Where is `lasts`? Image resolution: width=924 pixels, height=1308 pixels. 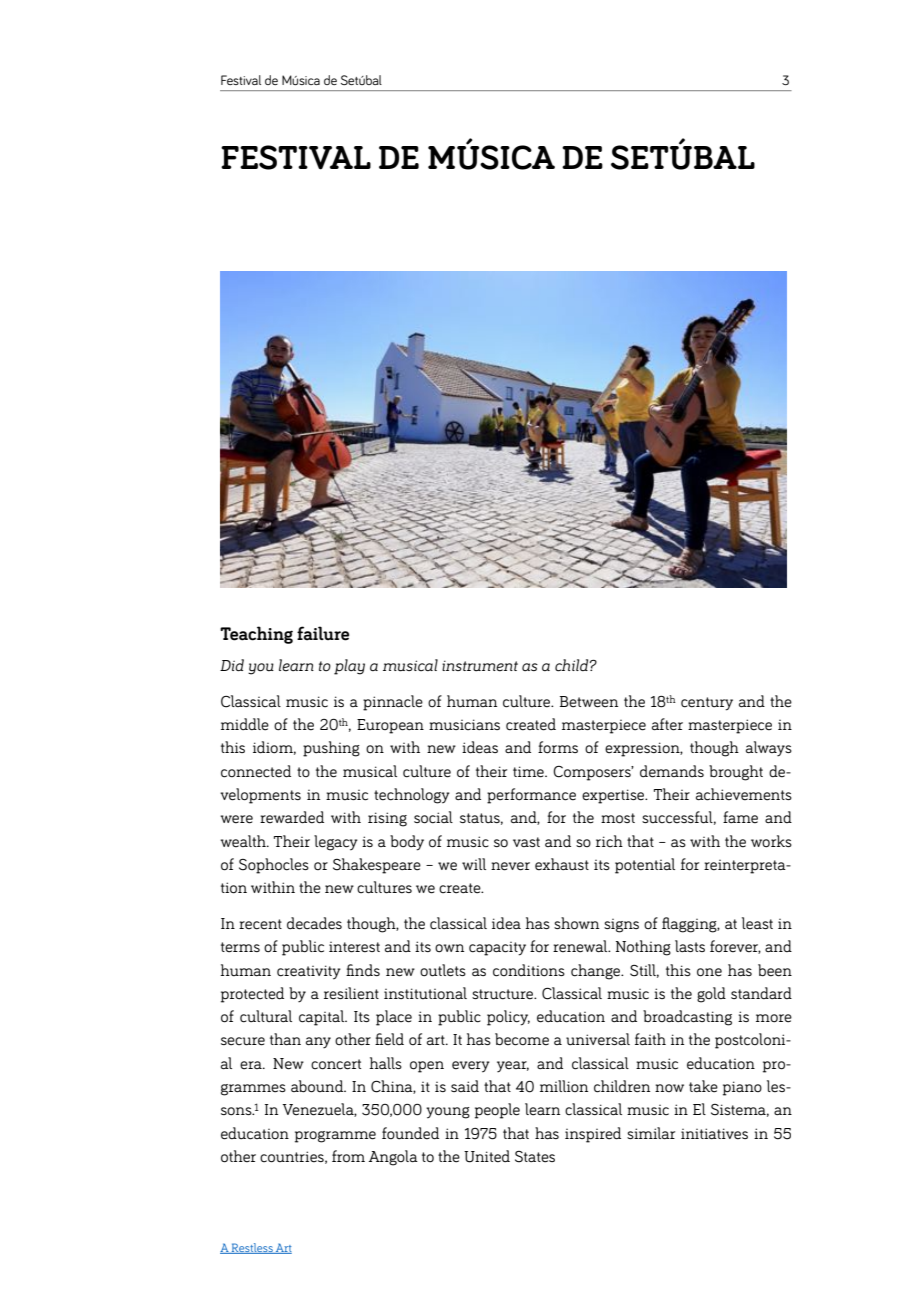
lasts is located at coordinates (690, 946).
